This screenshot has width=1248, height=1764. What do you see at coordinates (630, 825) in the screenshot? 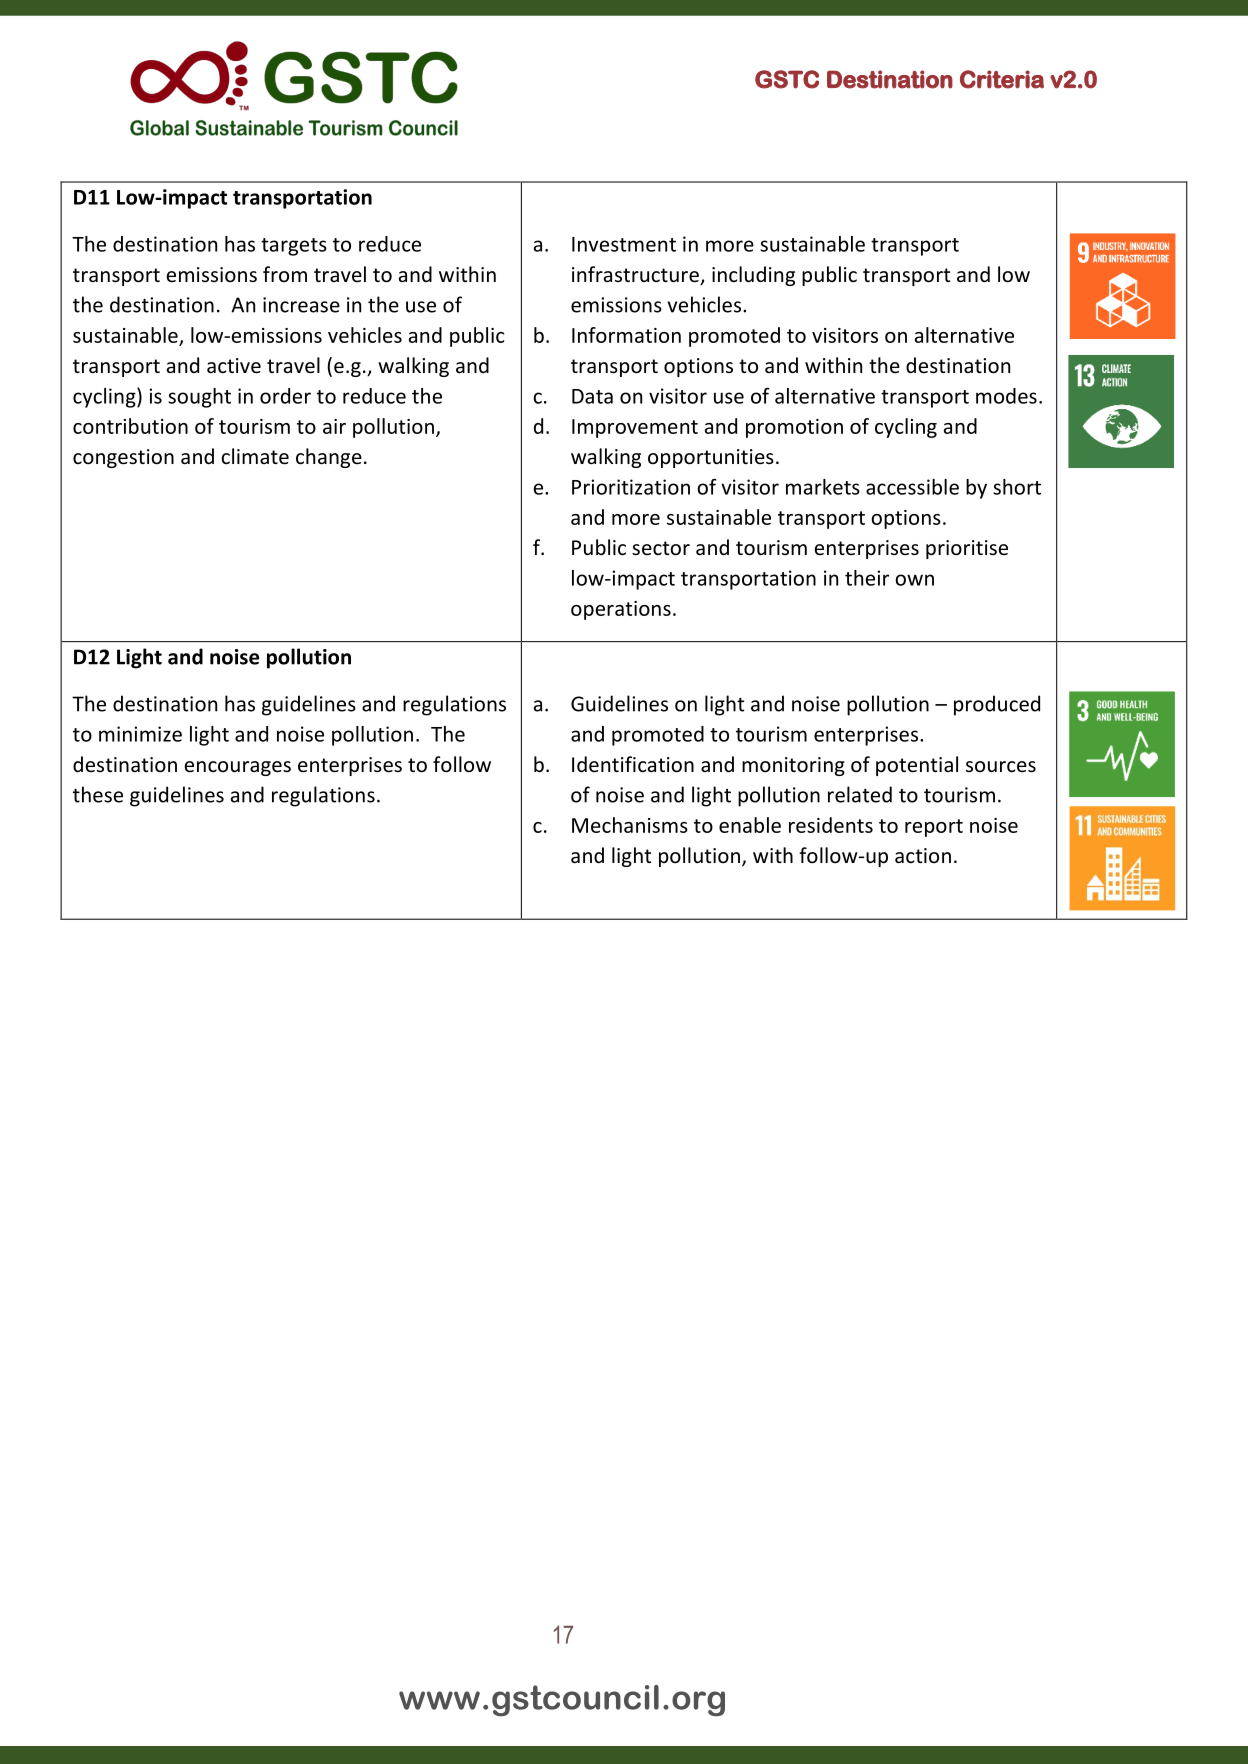
I see `Mechanisms` at bounding box center [630, 825].
